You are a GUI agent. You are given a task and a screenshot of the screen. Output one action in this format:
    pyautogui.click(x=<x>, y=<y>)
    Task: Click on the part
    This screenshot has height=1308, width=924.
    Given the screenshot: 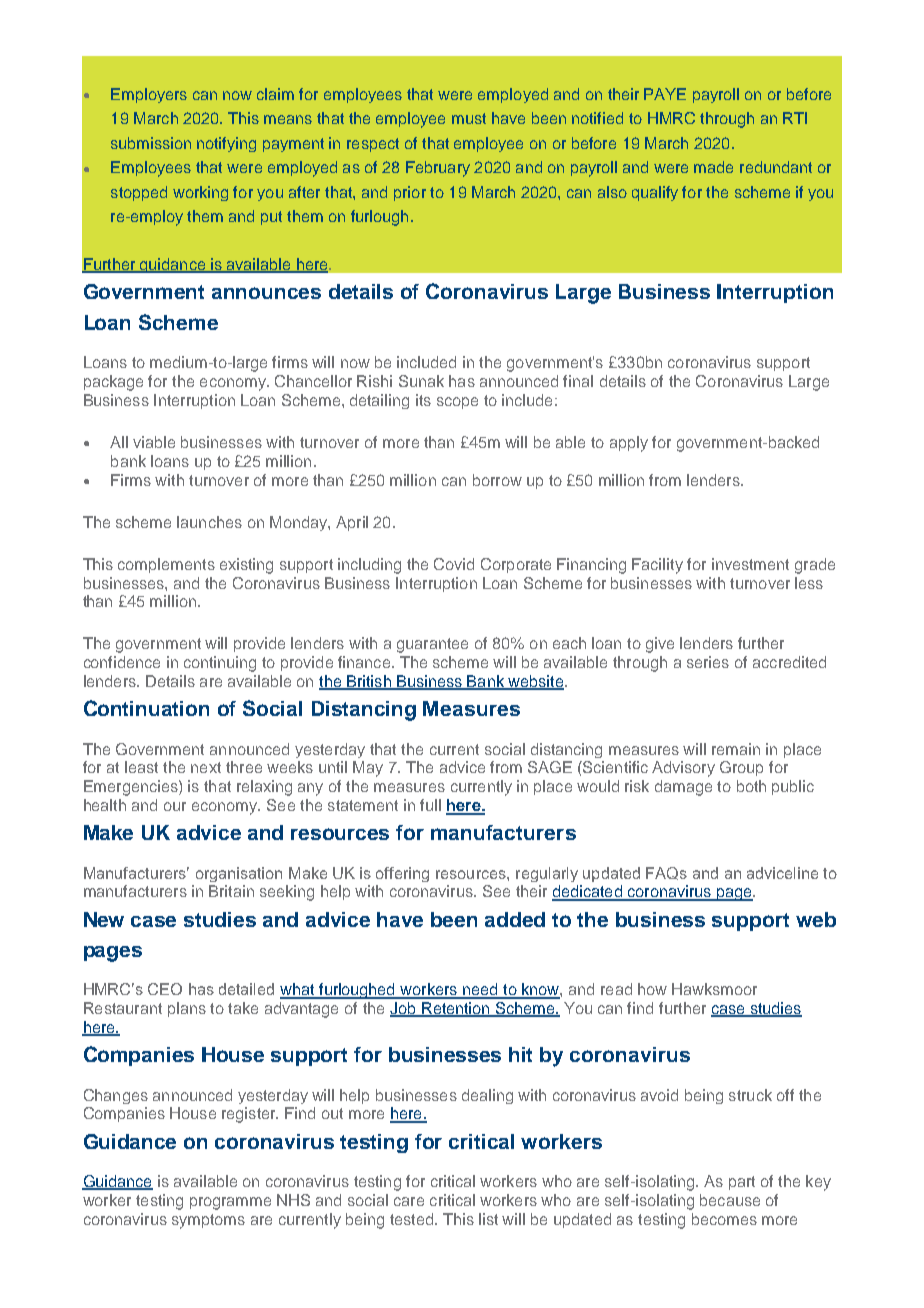 What is the action you would take?
    pyautogui.click(x=742, y=1183)
